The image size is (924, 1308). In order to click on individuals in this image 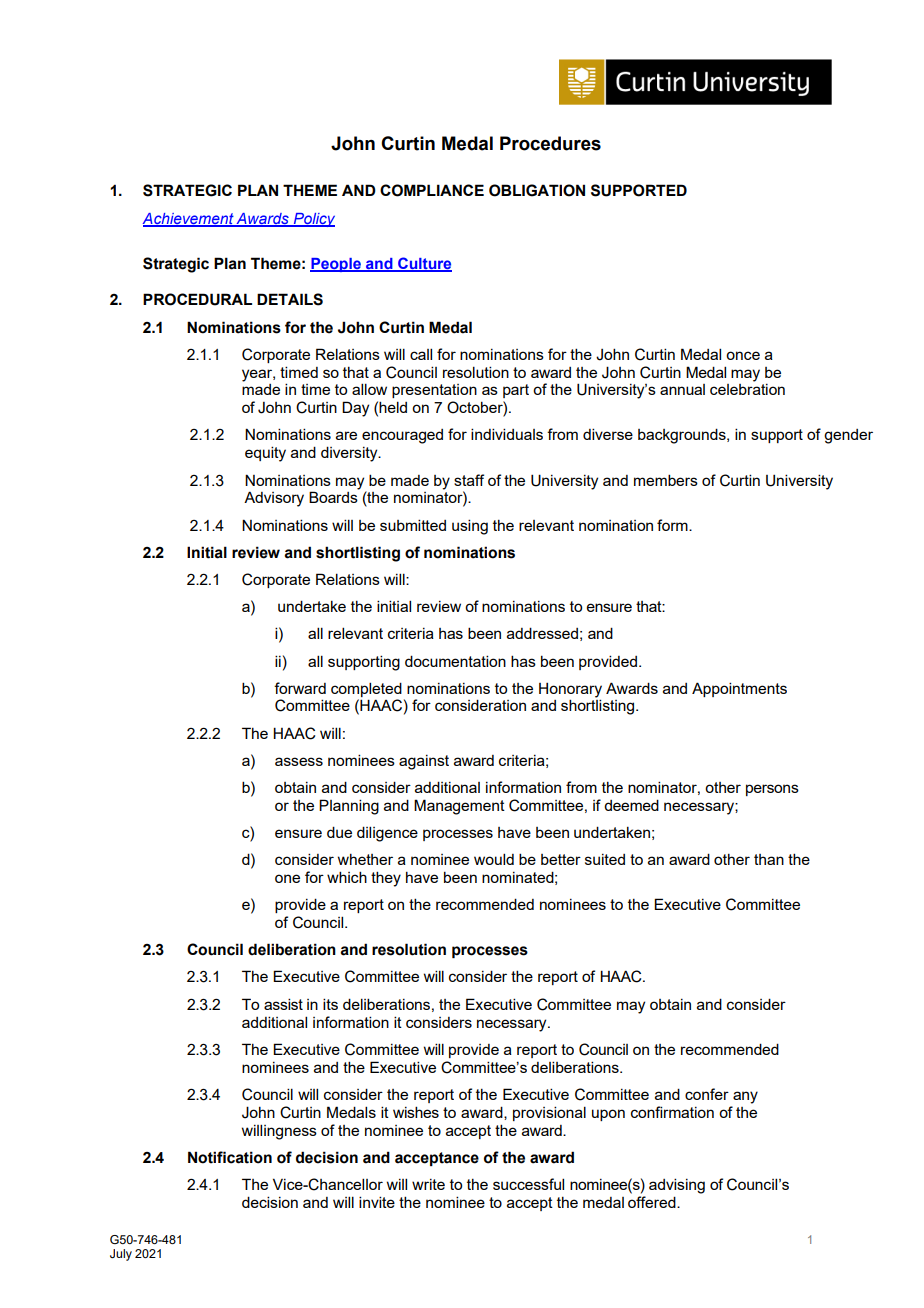, I will do `click(507, 434)`.
